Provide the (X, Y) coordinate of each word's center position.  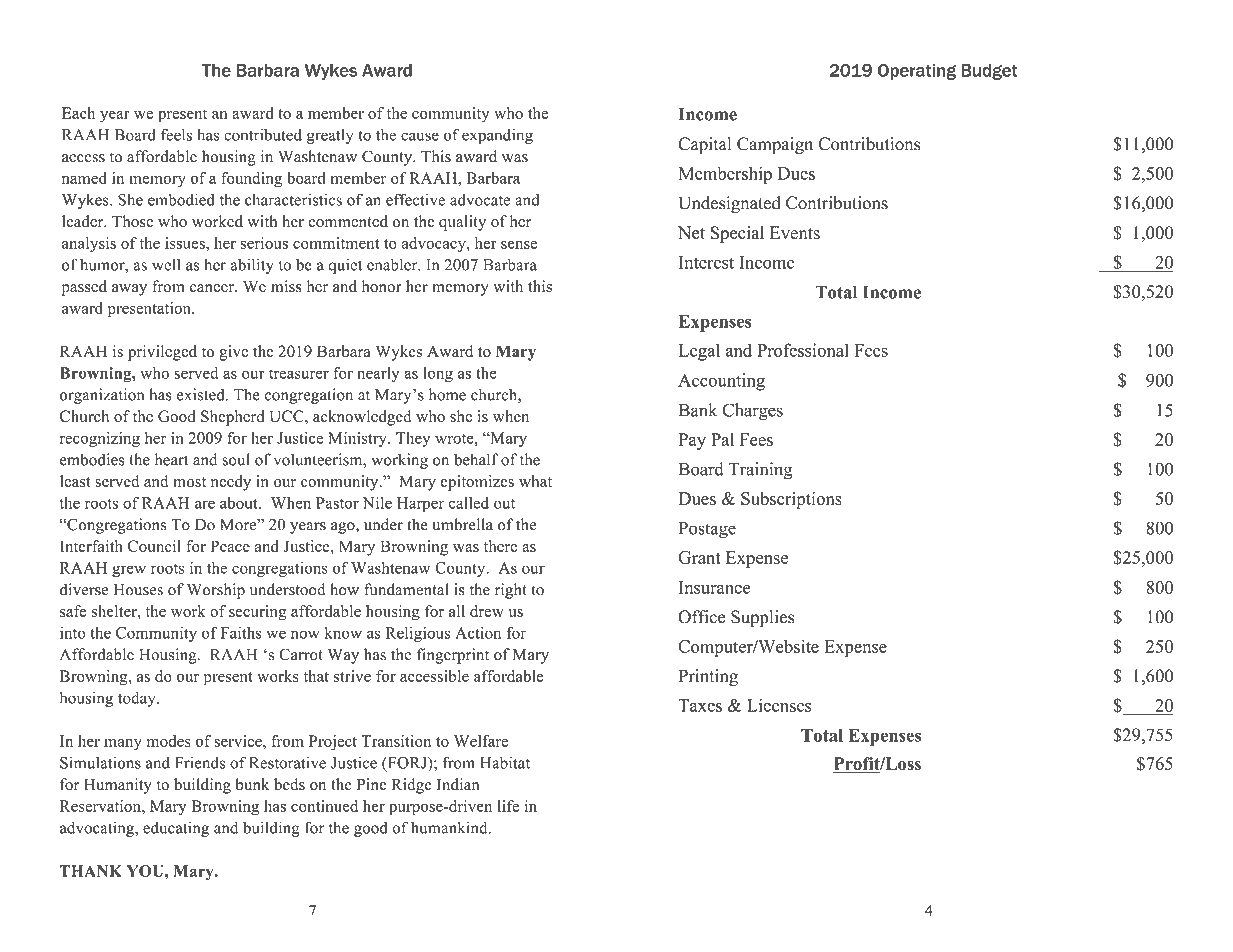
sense (519, 245)
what (535, 481)
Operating (917, 72)
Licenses (779, 705)
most (189, 482)
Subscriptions (791, 500)
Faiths (241, 633)
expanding (497, 136)
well (166, 264)
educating (176, 829)
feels (176, 134)
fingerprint (453, 656)
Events (795, 233)
